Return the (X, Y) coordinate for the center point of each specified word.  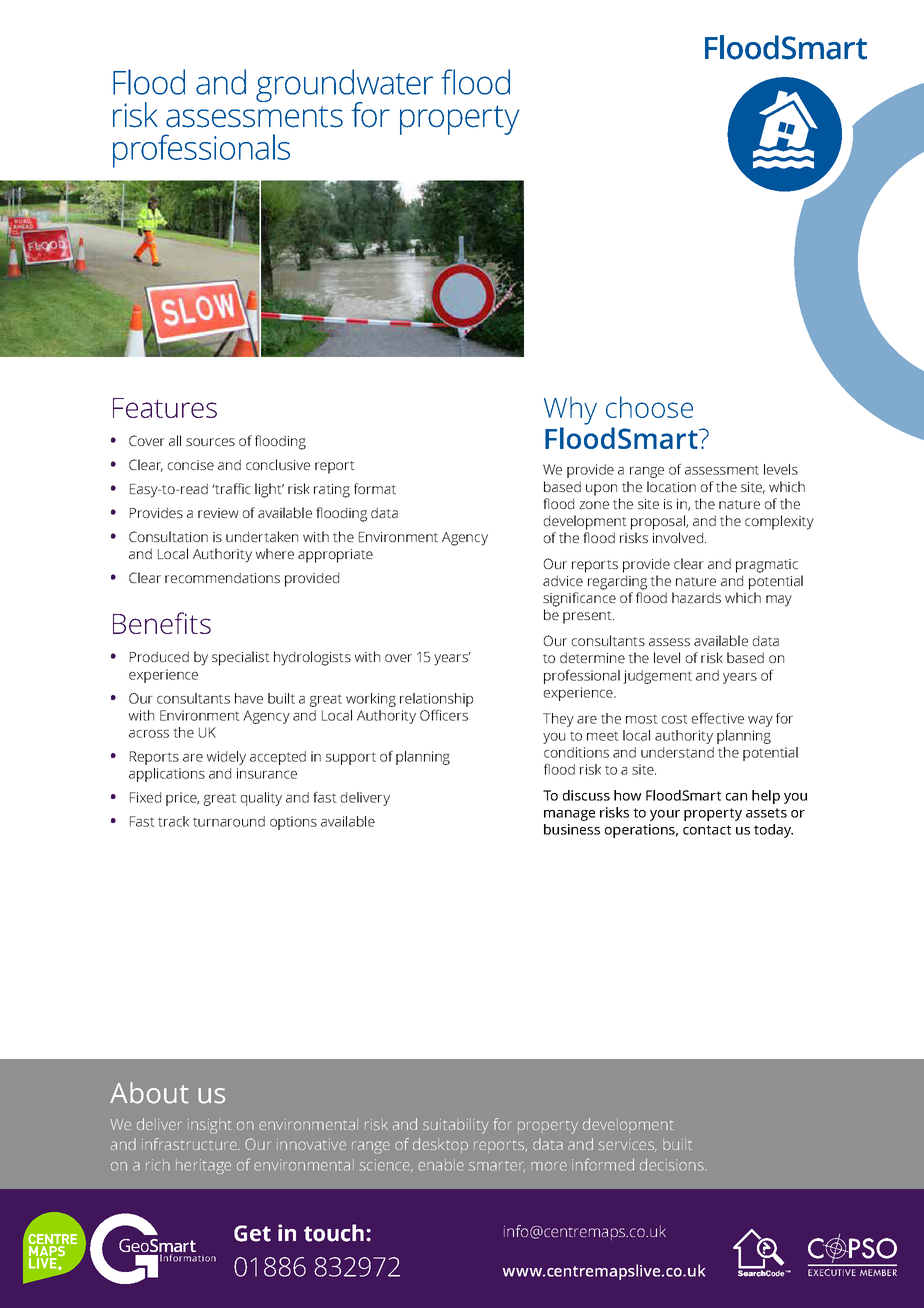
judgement (657, 677)
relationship (436, 700)
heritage (203, 1166)
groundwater (344, 87)
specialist (241, 658)
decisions (673, 1164)
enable (441, 1165)
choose (649, 407)
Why (570, 410)
